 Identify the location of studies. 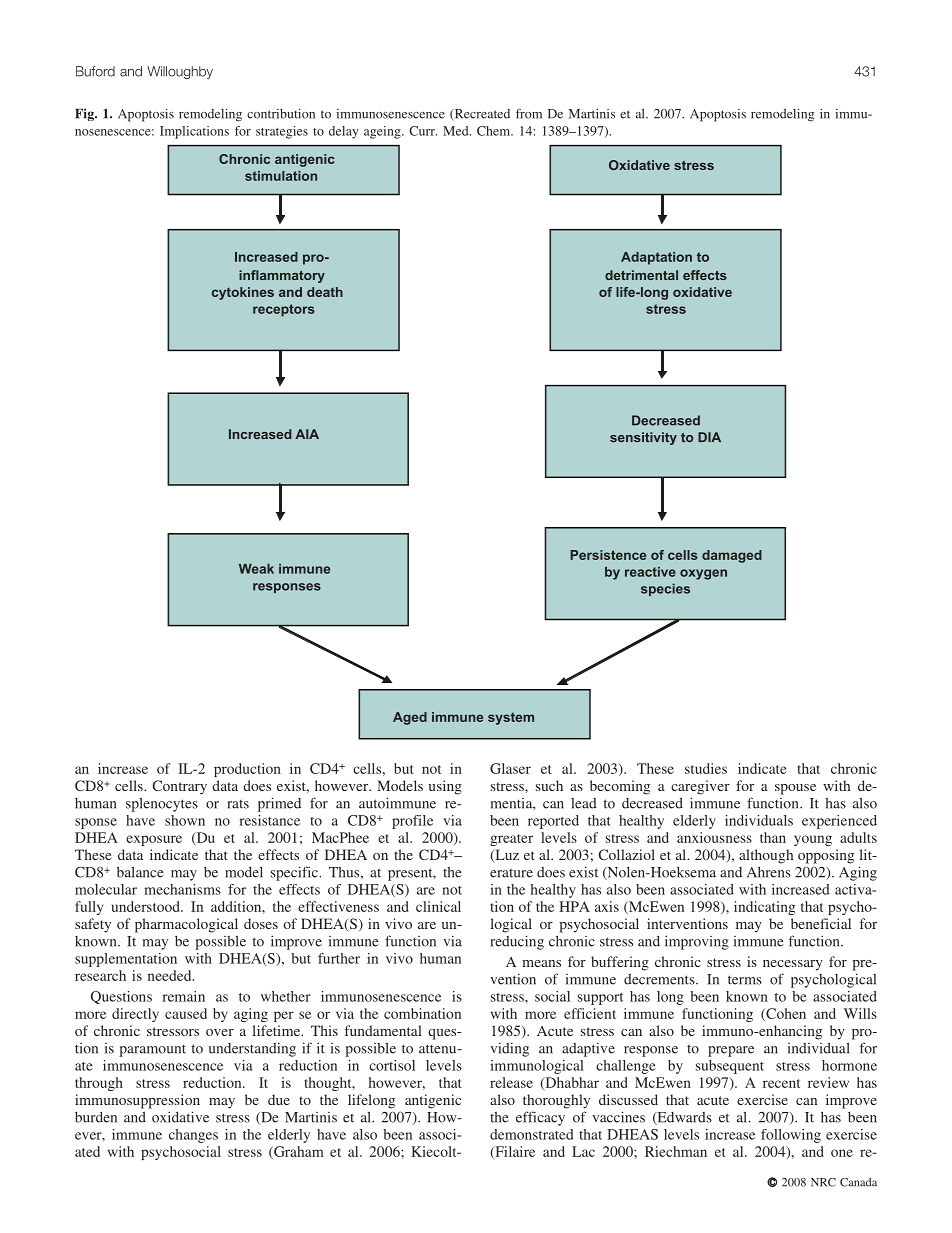
(706, 768).
